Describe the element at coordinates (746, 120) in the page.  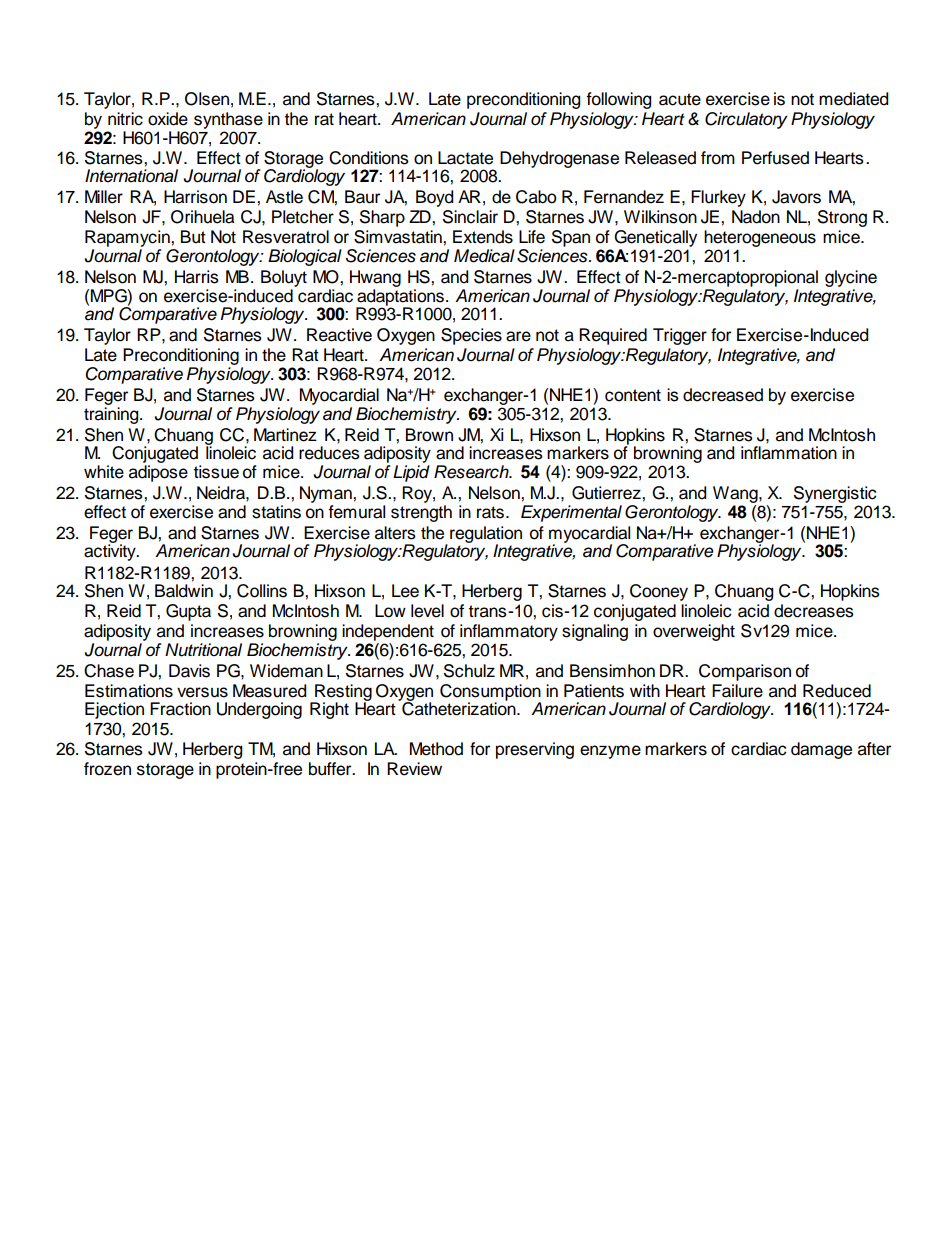
I see `Circulatory` at that location.
